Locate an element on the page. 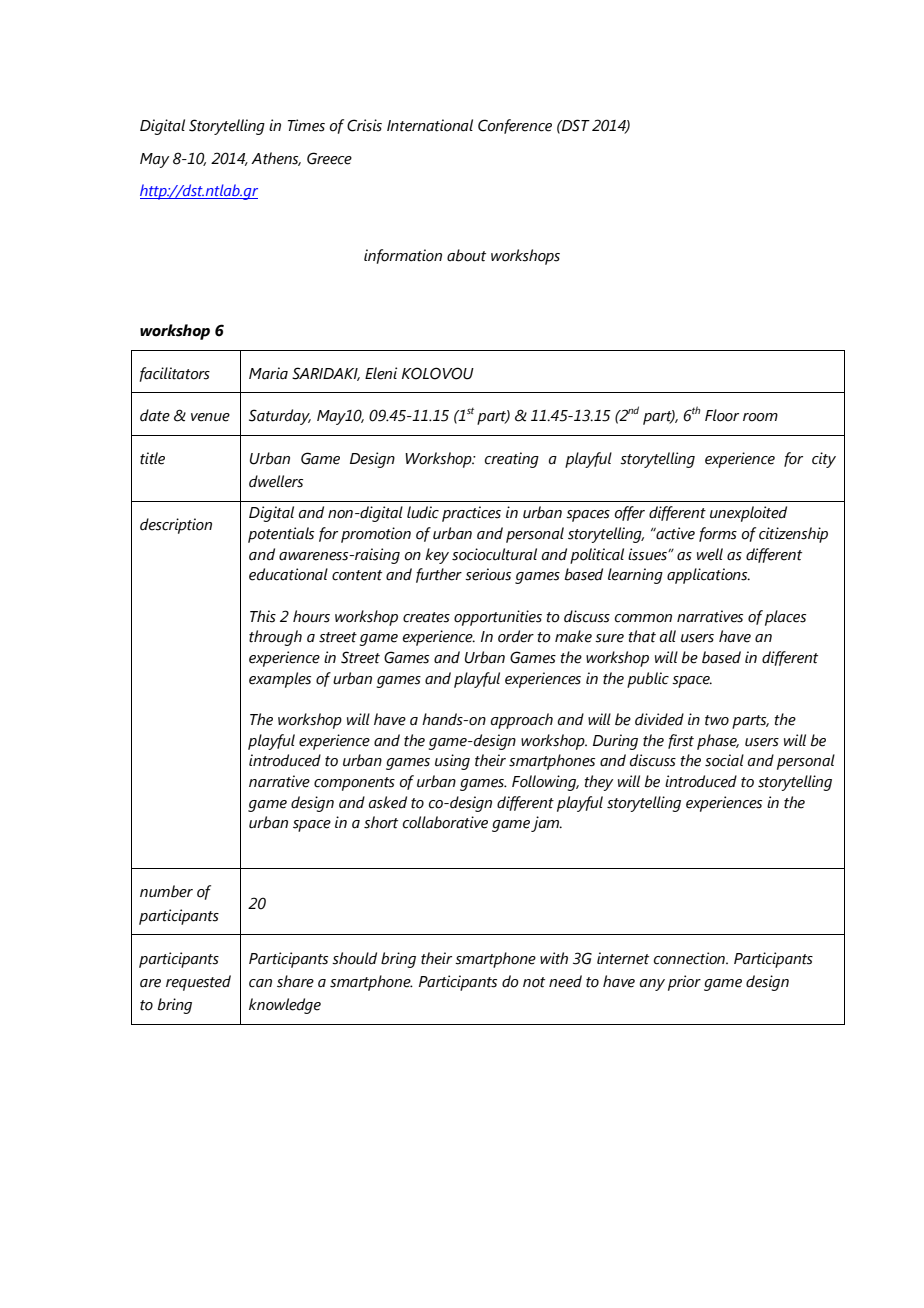  Conference is located at coordinates (515, 126).
